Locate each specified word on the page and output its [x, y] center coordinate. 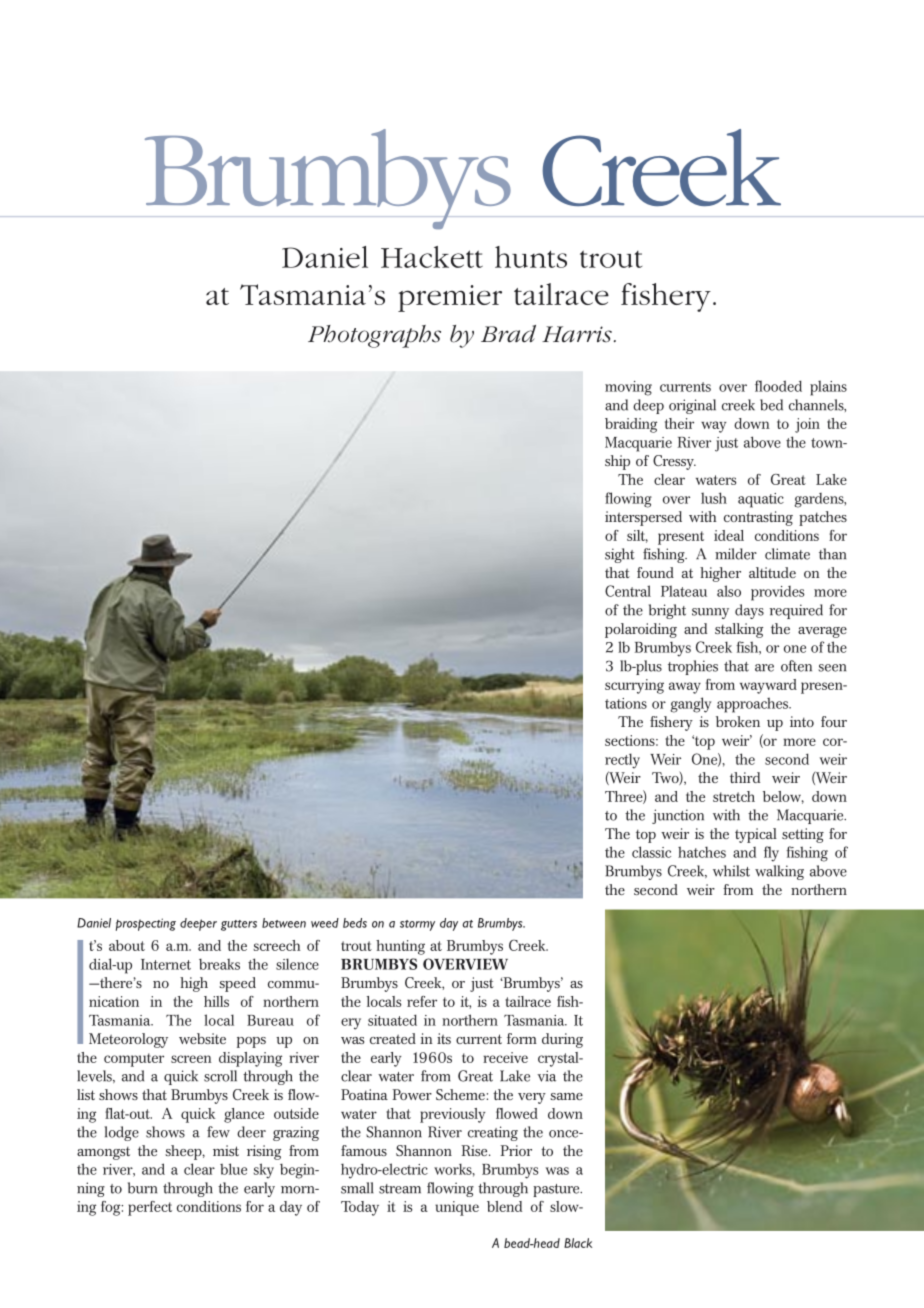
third [745, 777]
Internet [166, 964]
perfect [150, 1208]
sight [619, 555]
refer [422, 1001]
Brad [508, 334]
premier [450, 298]
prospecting [146, 924]
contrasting [758, 518]
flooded [778, 386]
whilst [731, 871]
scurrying [634, 686]
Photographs [374, 336]
